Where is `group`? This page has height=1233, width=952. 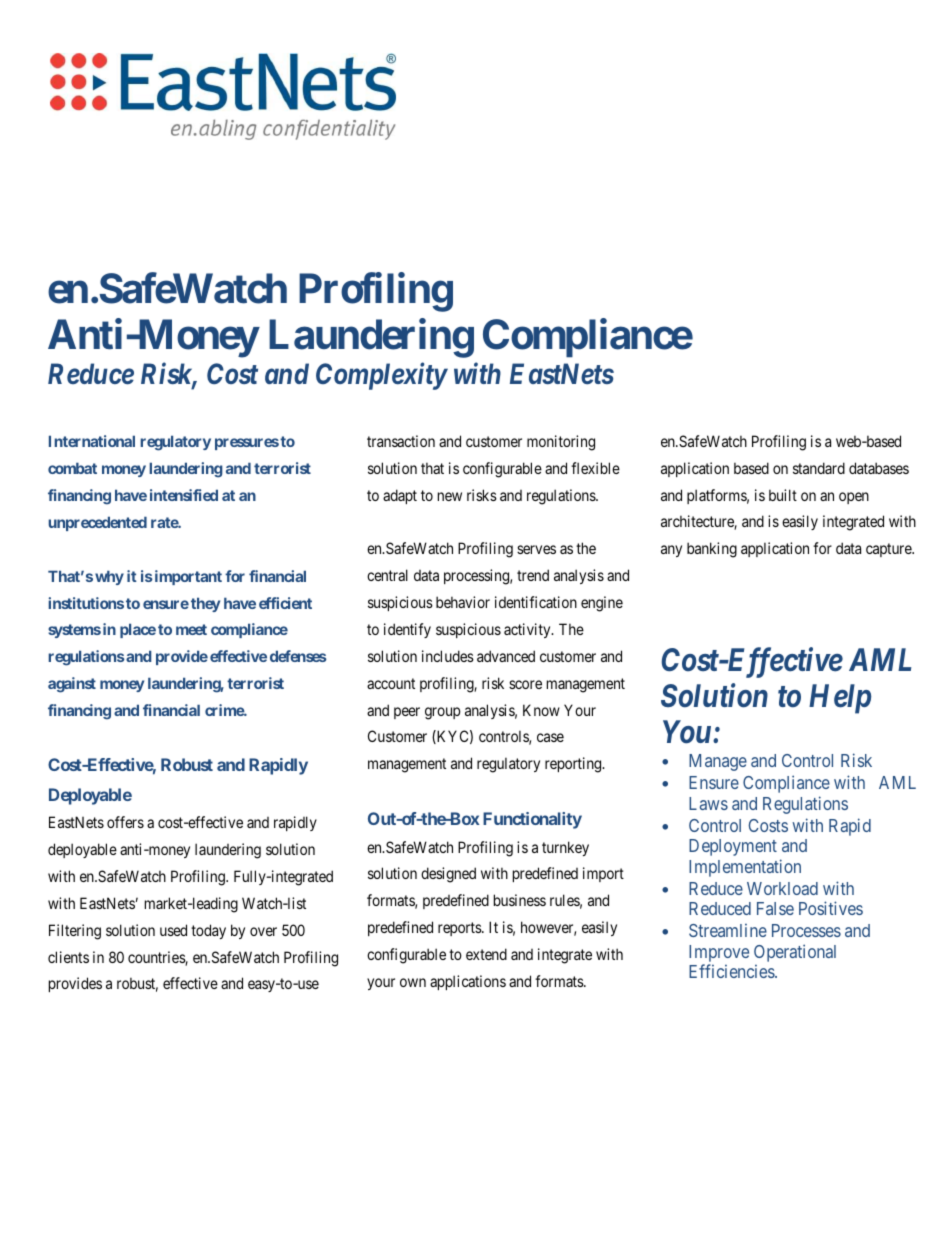 group is located at coordinates (442, 713).
